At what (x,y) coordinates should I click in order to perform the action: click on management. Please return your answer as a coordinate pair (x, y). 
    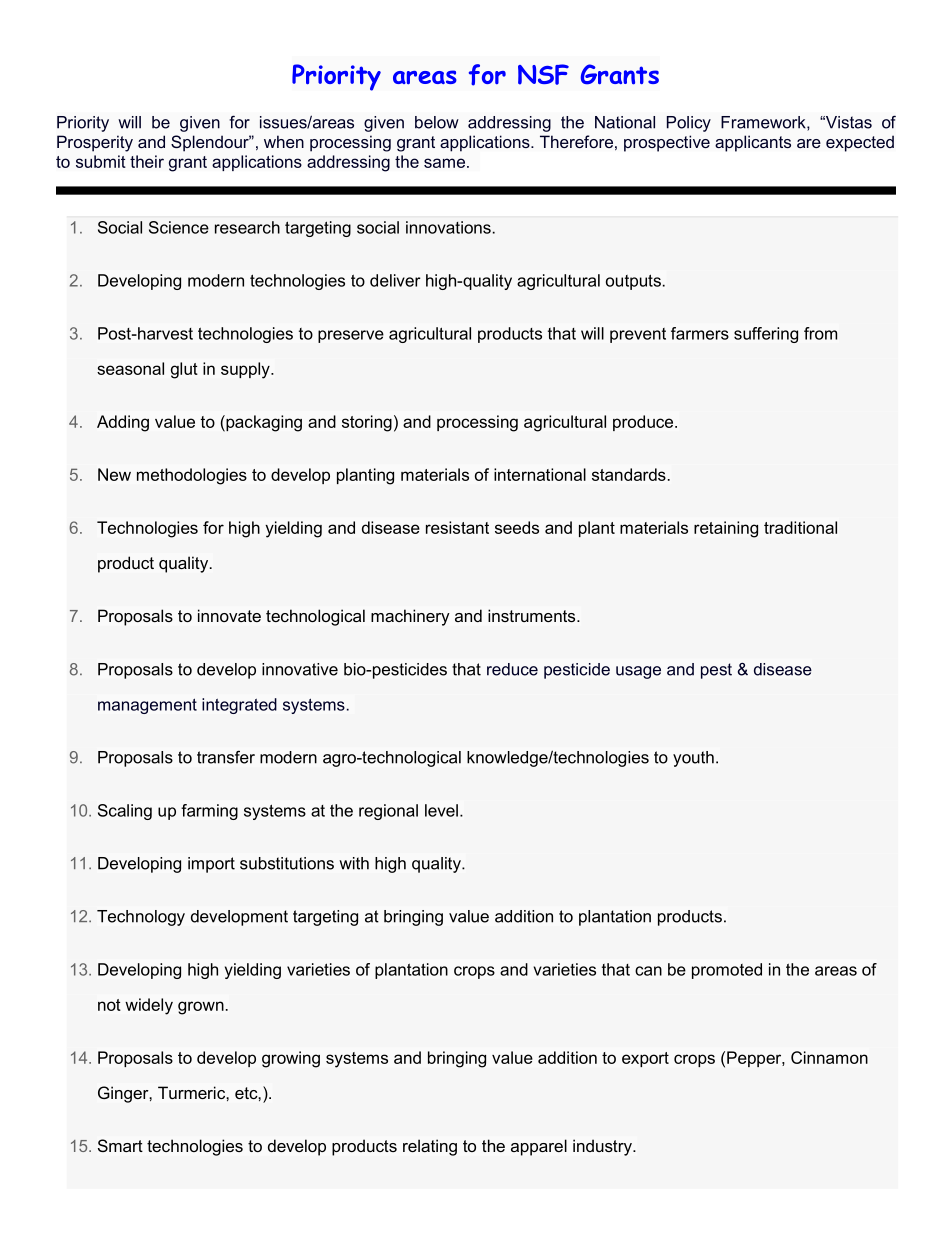
    Looking at the image, I should click on (147, 706).
